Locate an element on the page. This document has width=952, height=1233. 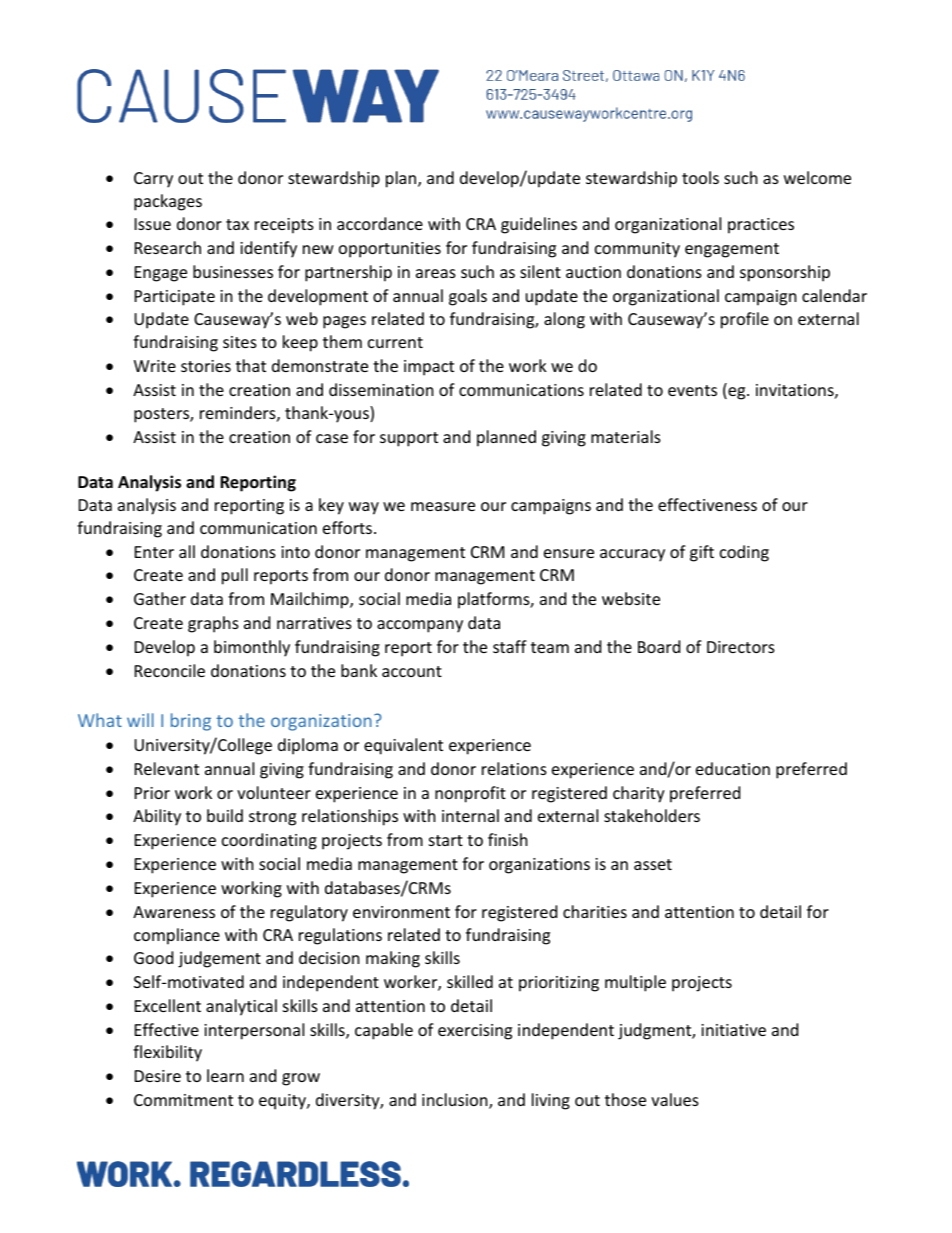
practices is located at coordinates (761, 226).
